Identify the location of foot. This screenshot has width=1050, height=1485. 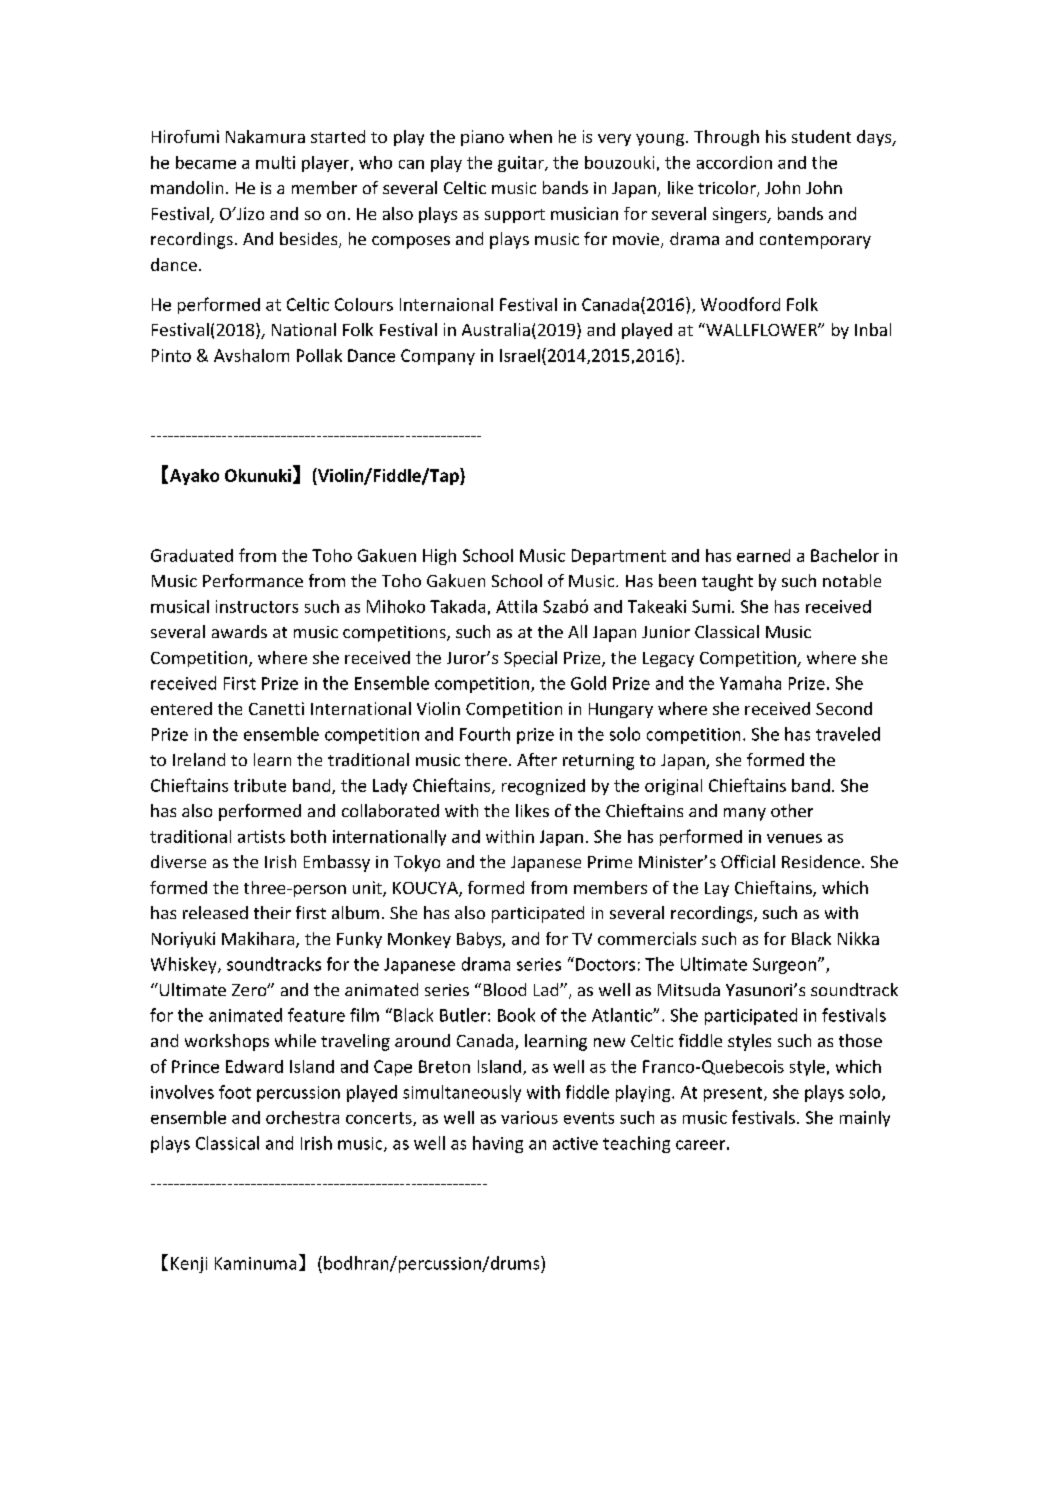
(235, 1092).
